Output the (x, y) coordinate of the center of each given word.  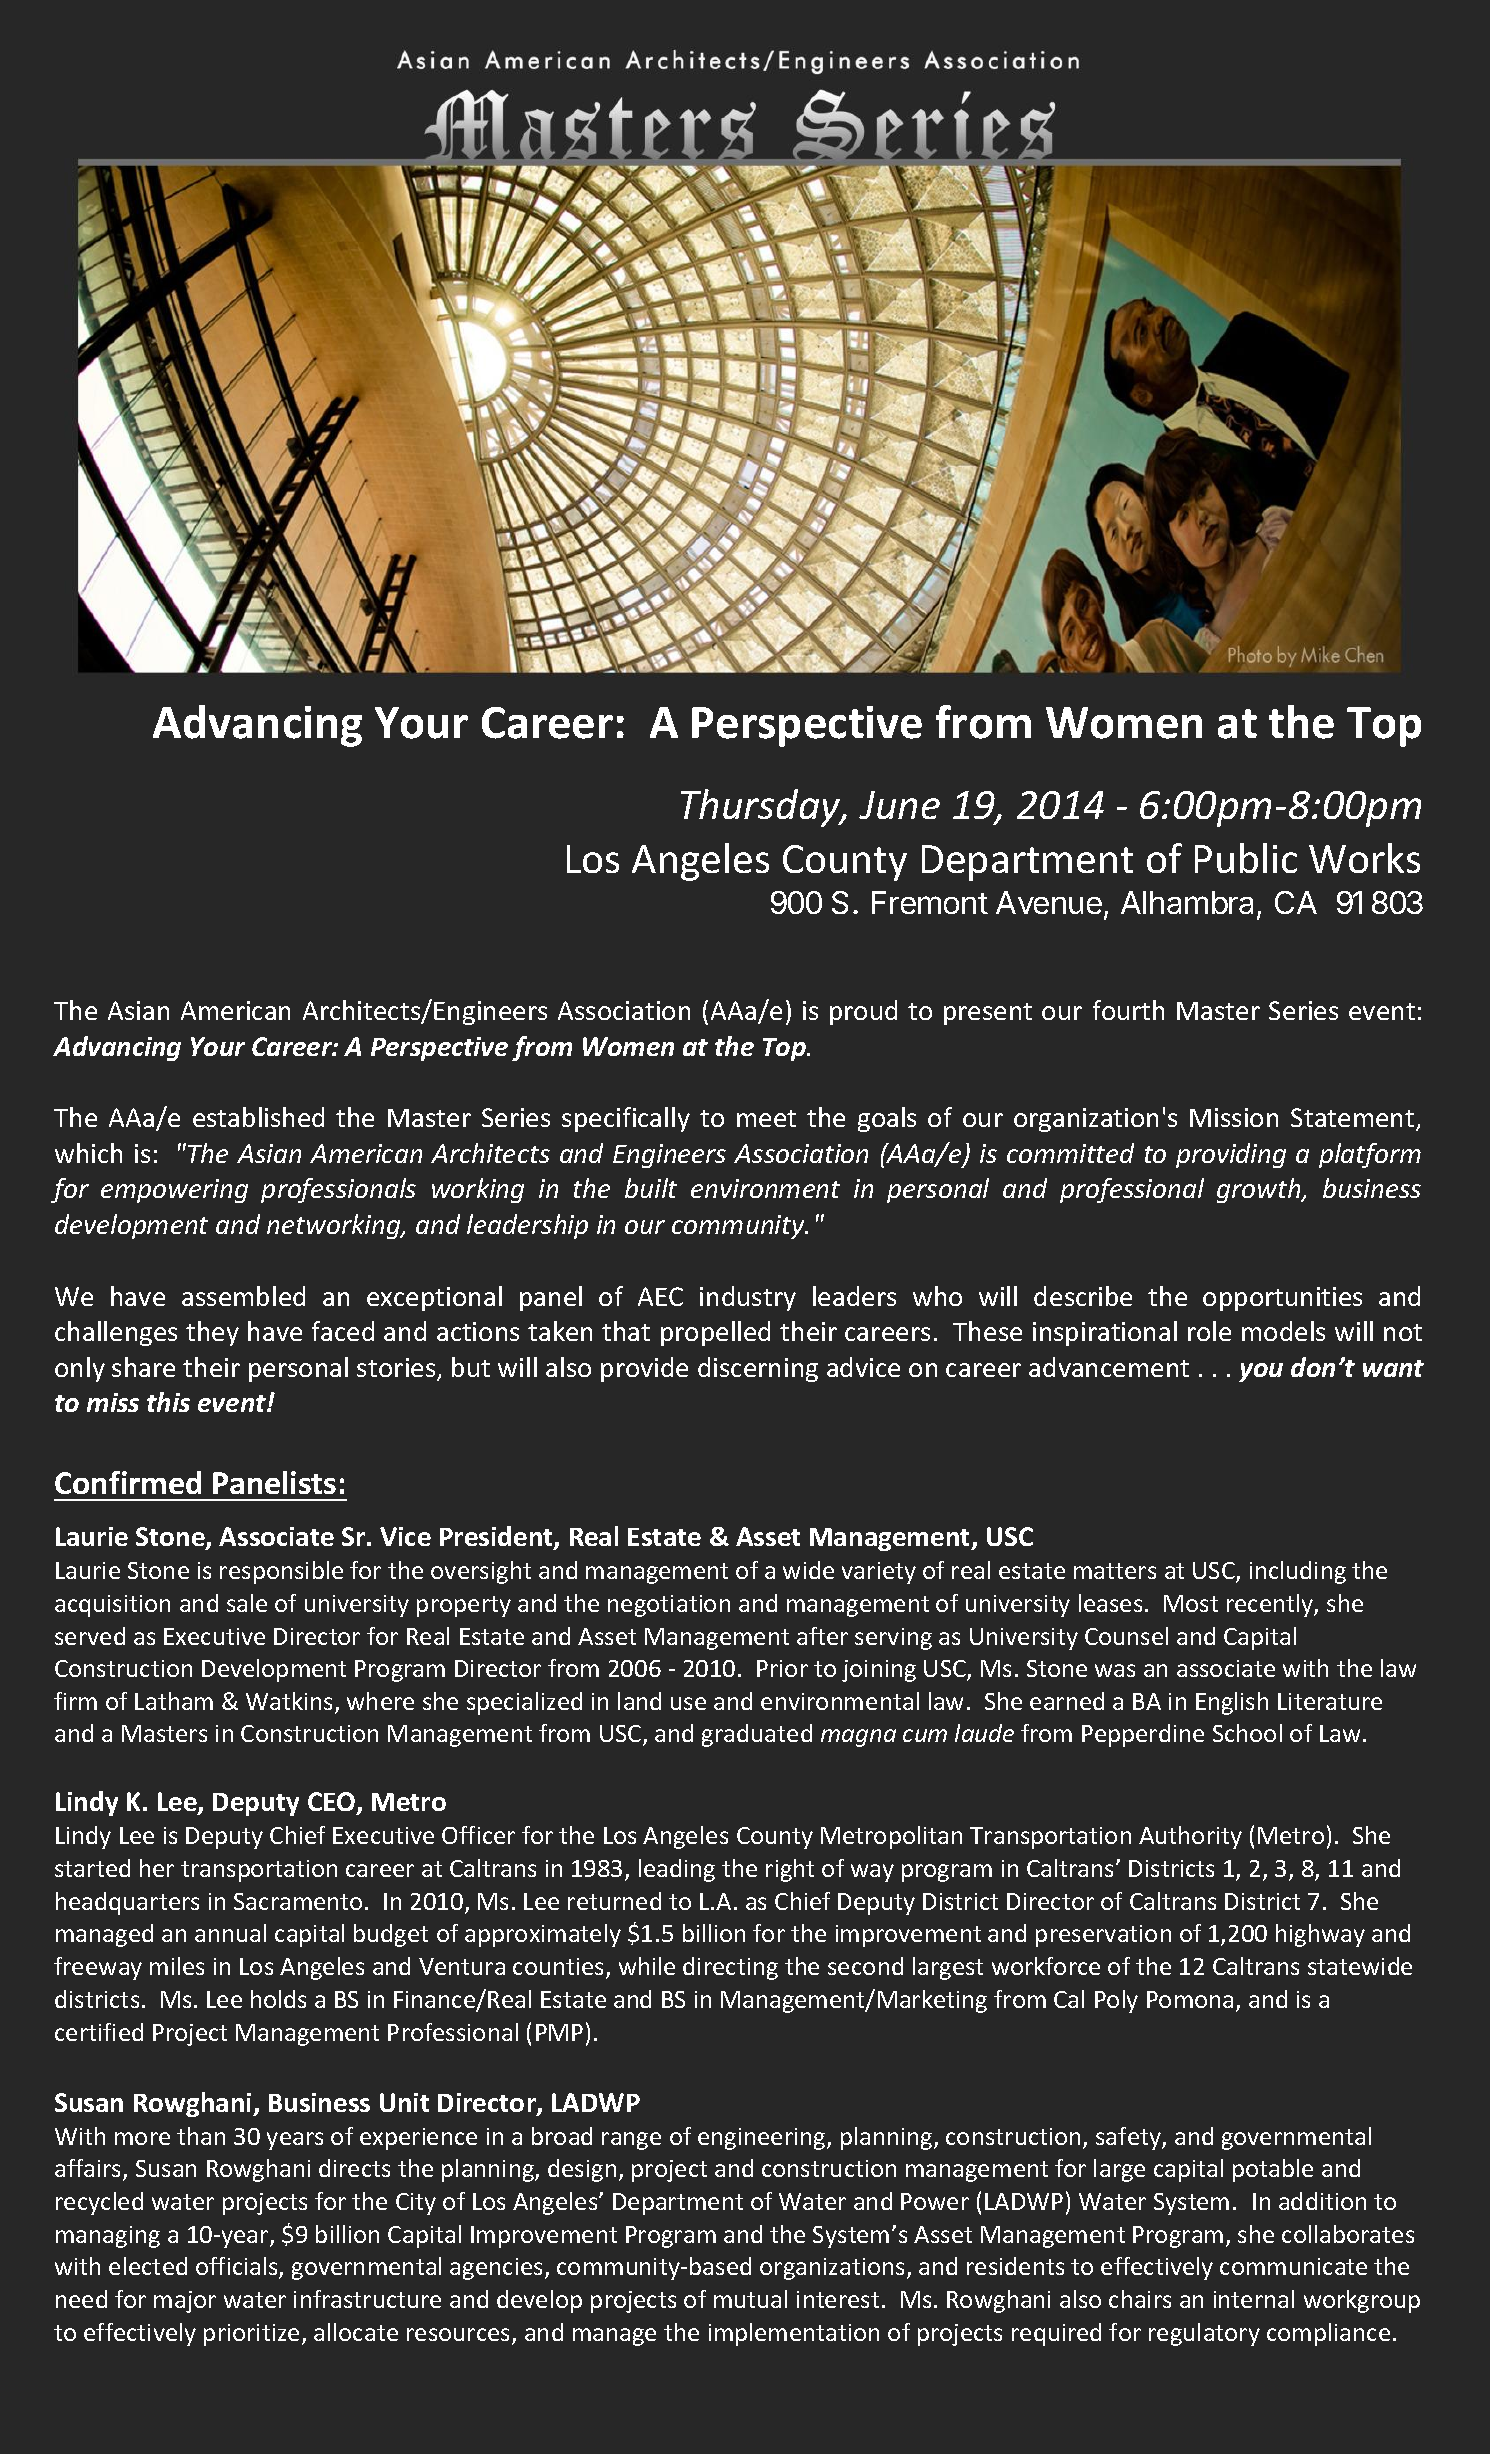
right (790, 1870)
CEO (333, 1803)
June (899, 805)
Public (1246, 858)
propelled (715, 1333)
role (1209, 1331)
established (258, 1117)
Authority (1190, 1837)
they (212, 1333)
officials (238, 2267)
